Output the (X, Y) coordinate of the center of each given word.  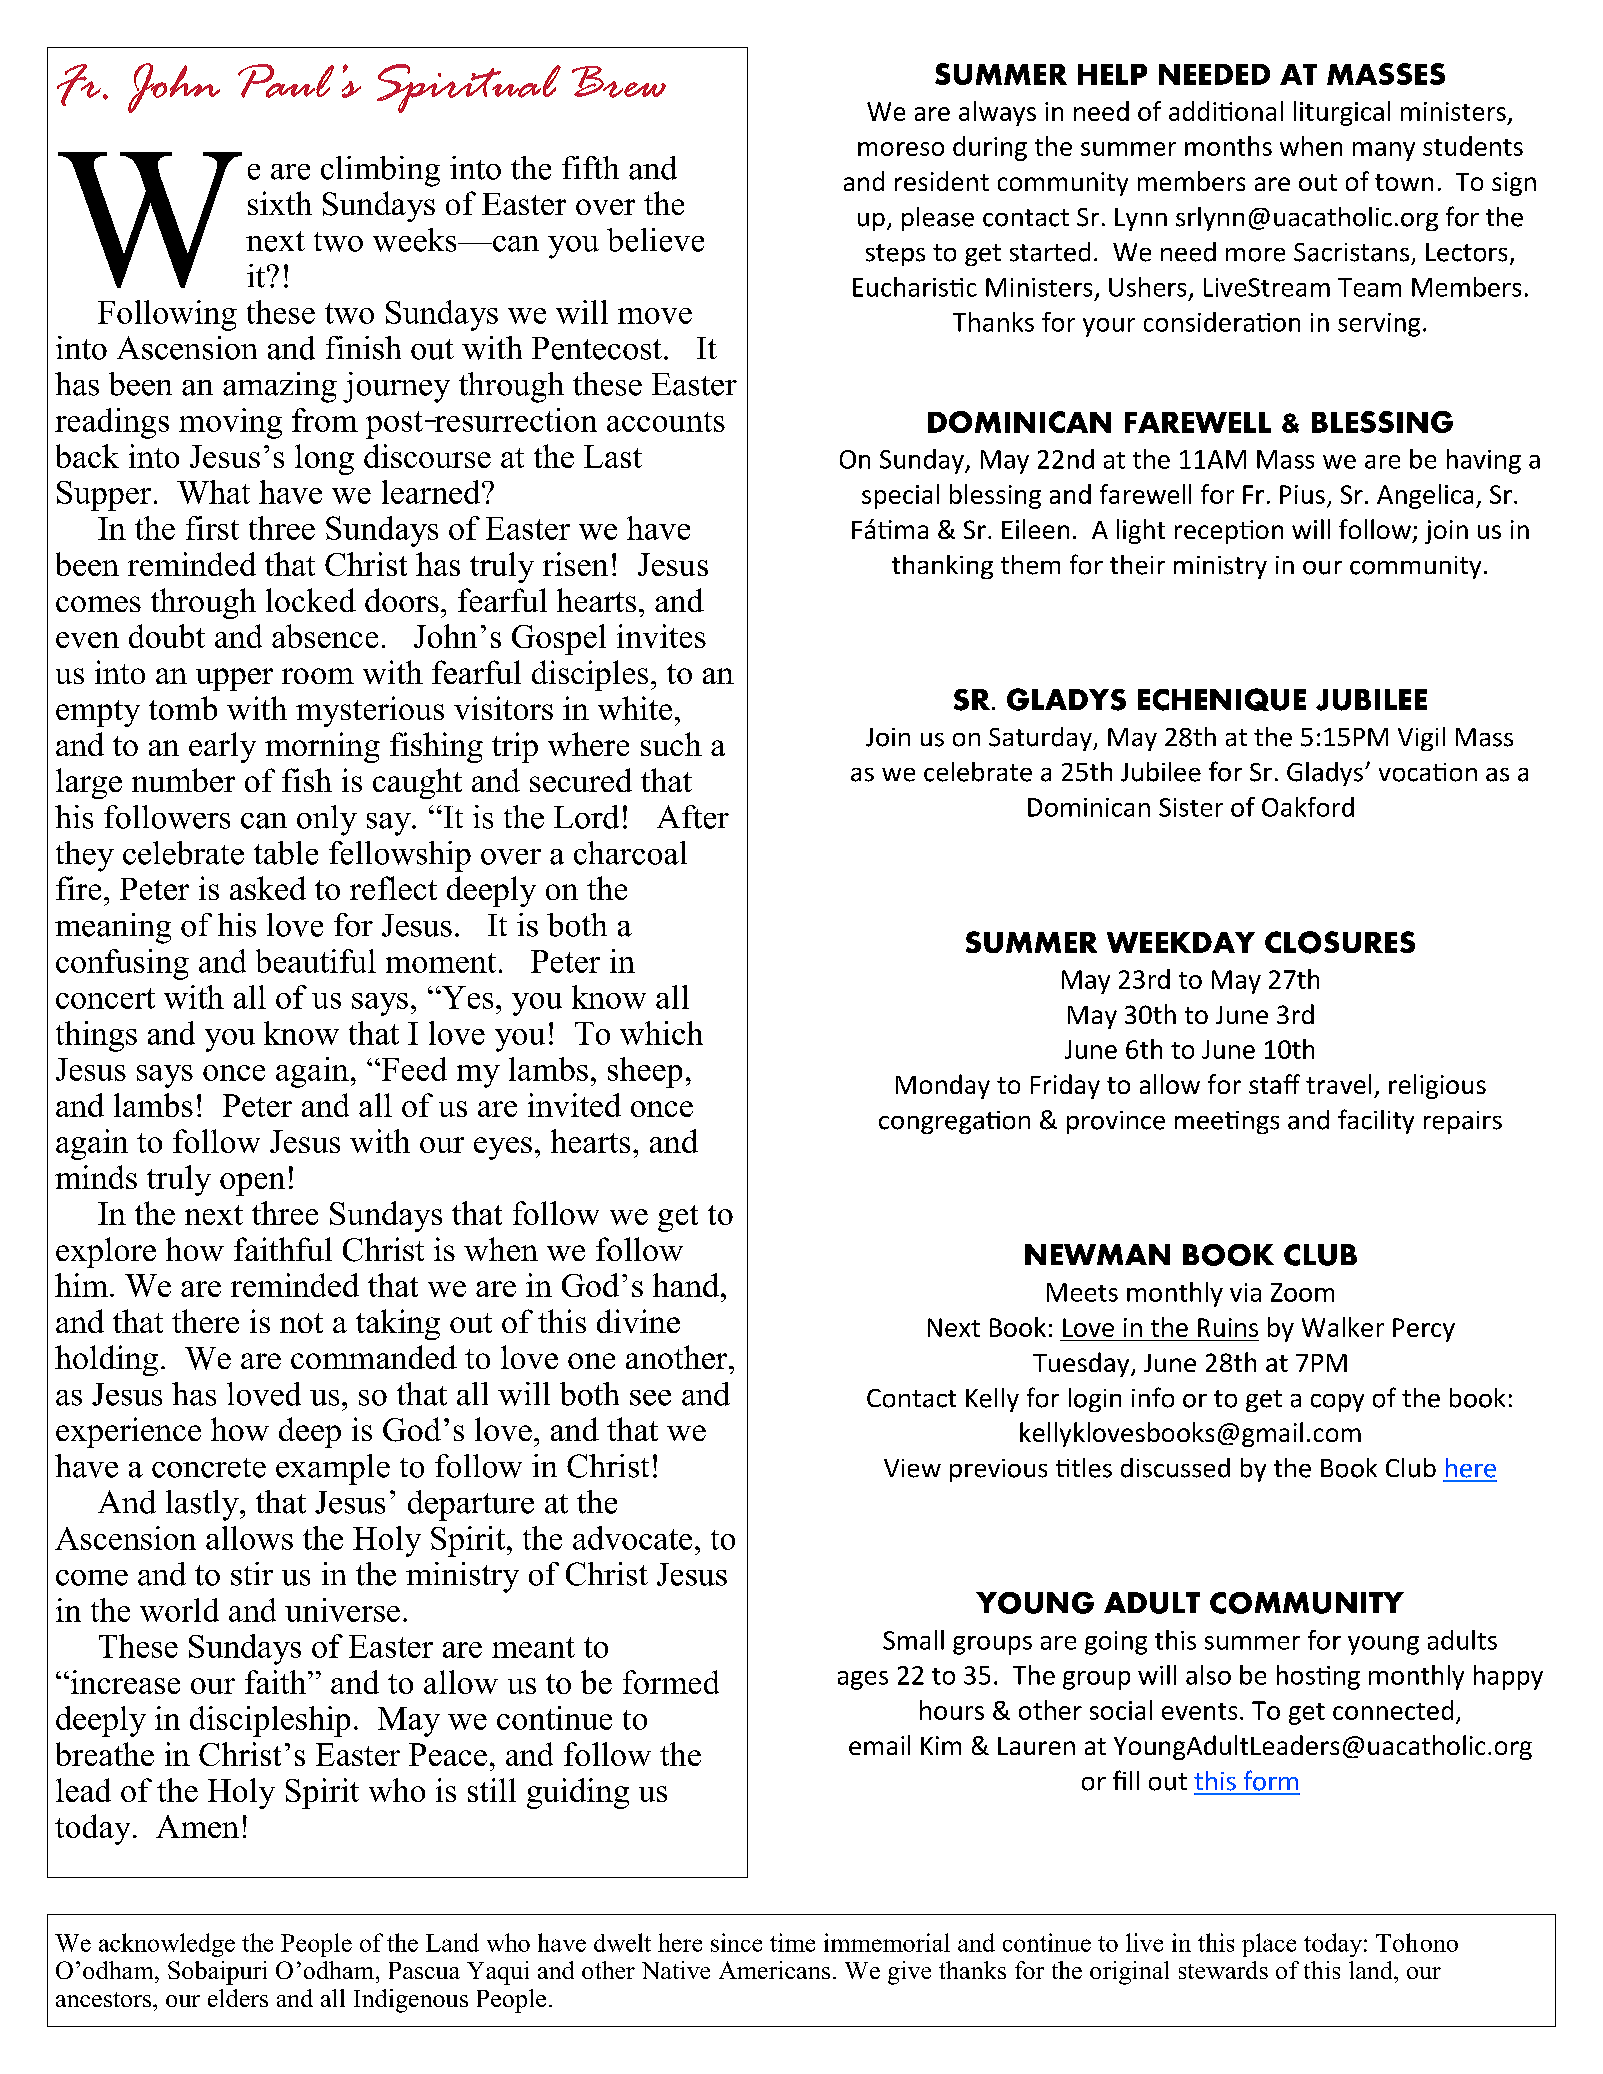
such (671, 744)
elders (238, 1998)
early (222, 747)
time (792, 1942)
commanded (374, 1357)
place (1269, 1945)
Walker (1343, 1327)
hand (686, 1285)
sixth (280, 203)
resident (942, 181)
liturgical (1342, 113)
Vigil (1421, 739)
